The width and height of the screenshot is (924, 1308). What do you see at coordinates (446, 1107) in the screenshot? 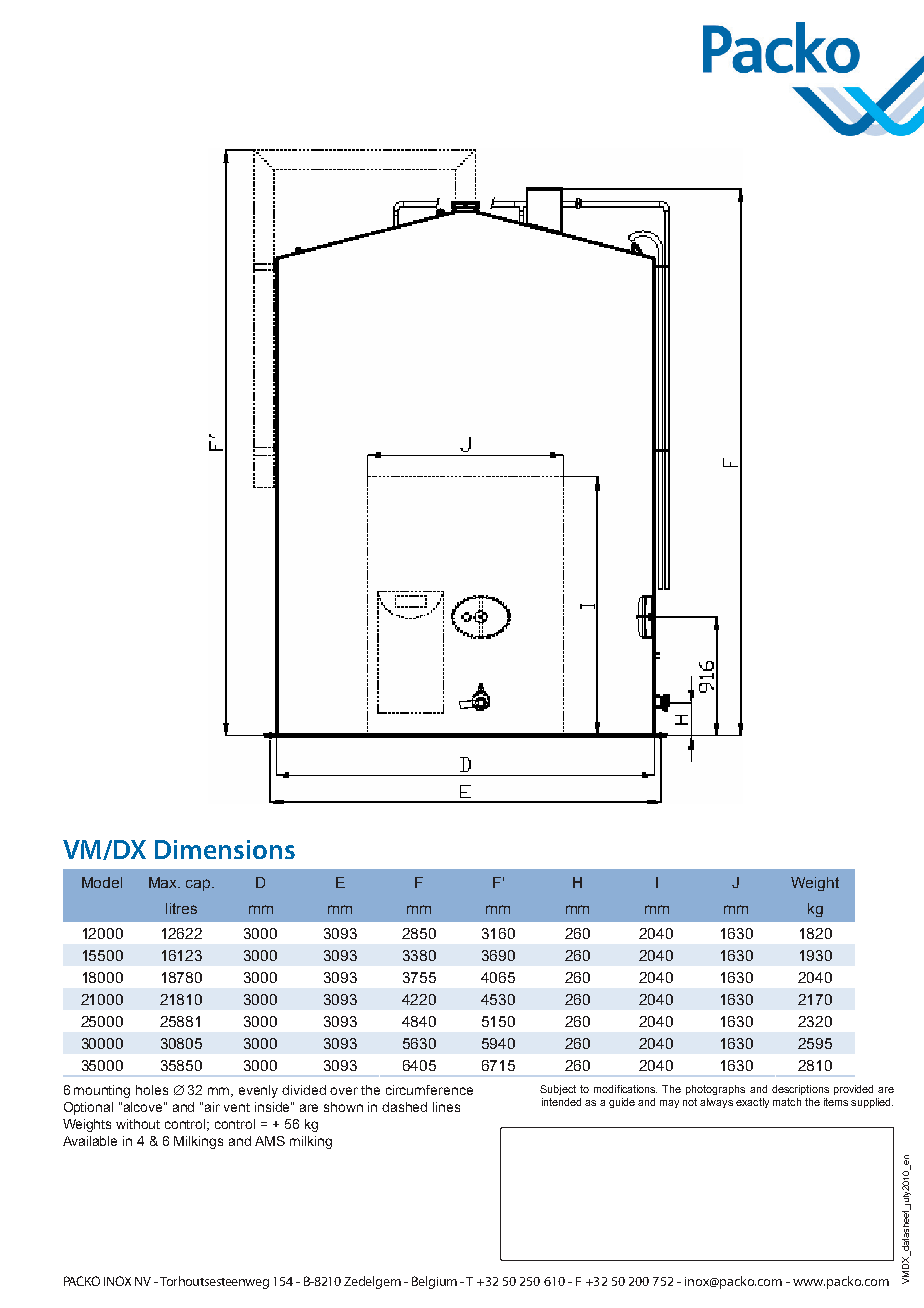
I see `lines` at bounding box center [446, 1107].
